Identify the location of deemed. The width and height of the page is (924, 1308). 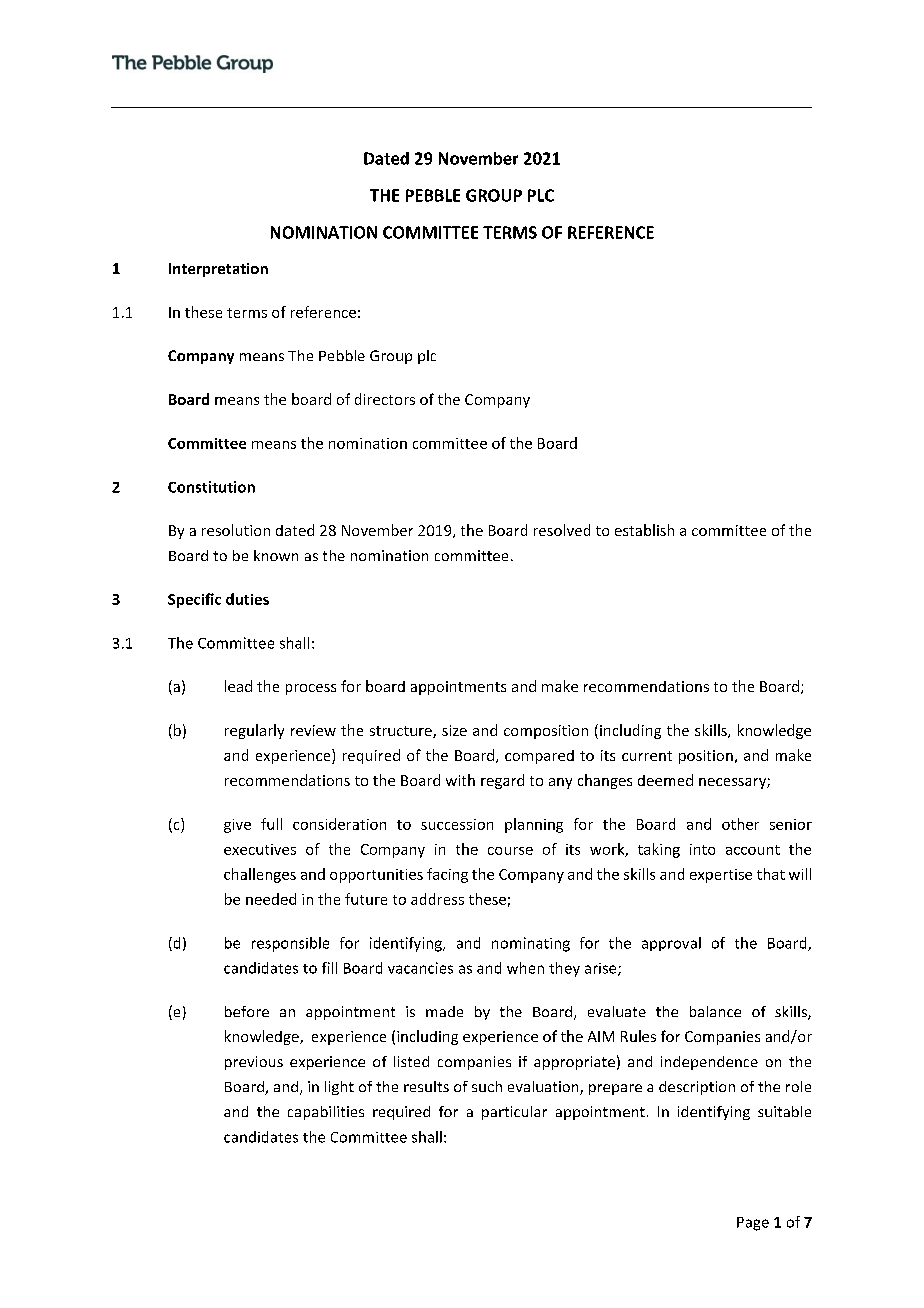
(665, 780).
